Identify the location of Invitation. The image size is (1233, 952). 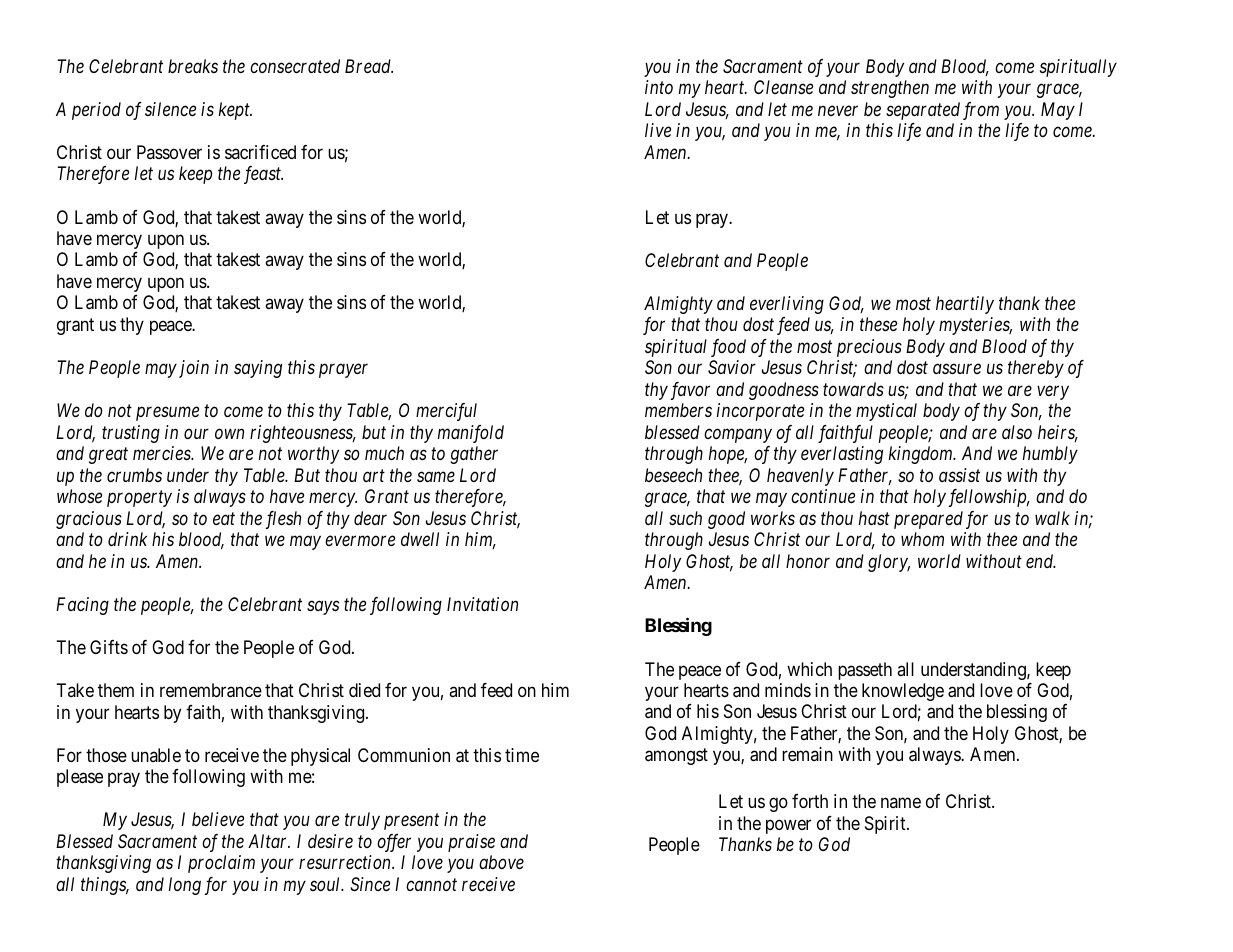
(482, 604).
